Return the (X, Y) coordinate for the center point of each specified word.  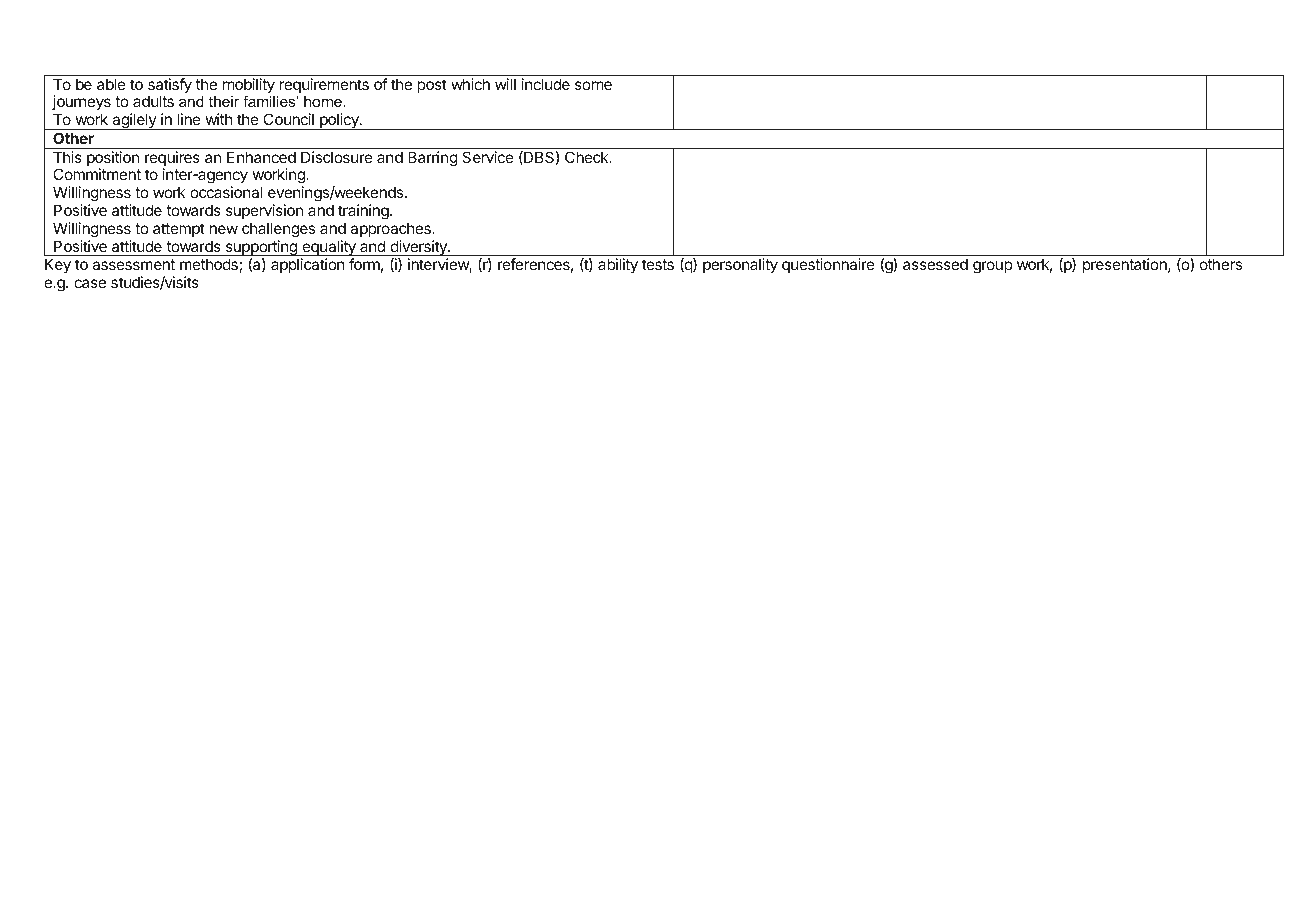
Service (488, 157)
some (593, 85)
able (111, 84)
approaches (391, 229)
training (364, 212)
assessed (935, 264)
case (90, 283)
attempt (179, 230)
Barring (433, 159)
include (546, 84)
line (189, 119)
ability (618, 266)
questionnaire (828, 265)
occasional (226, 192)
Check (588, 157)
